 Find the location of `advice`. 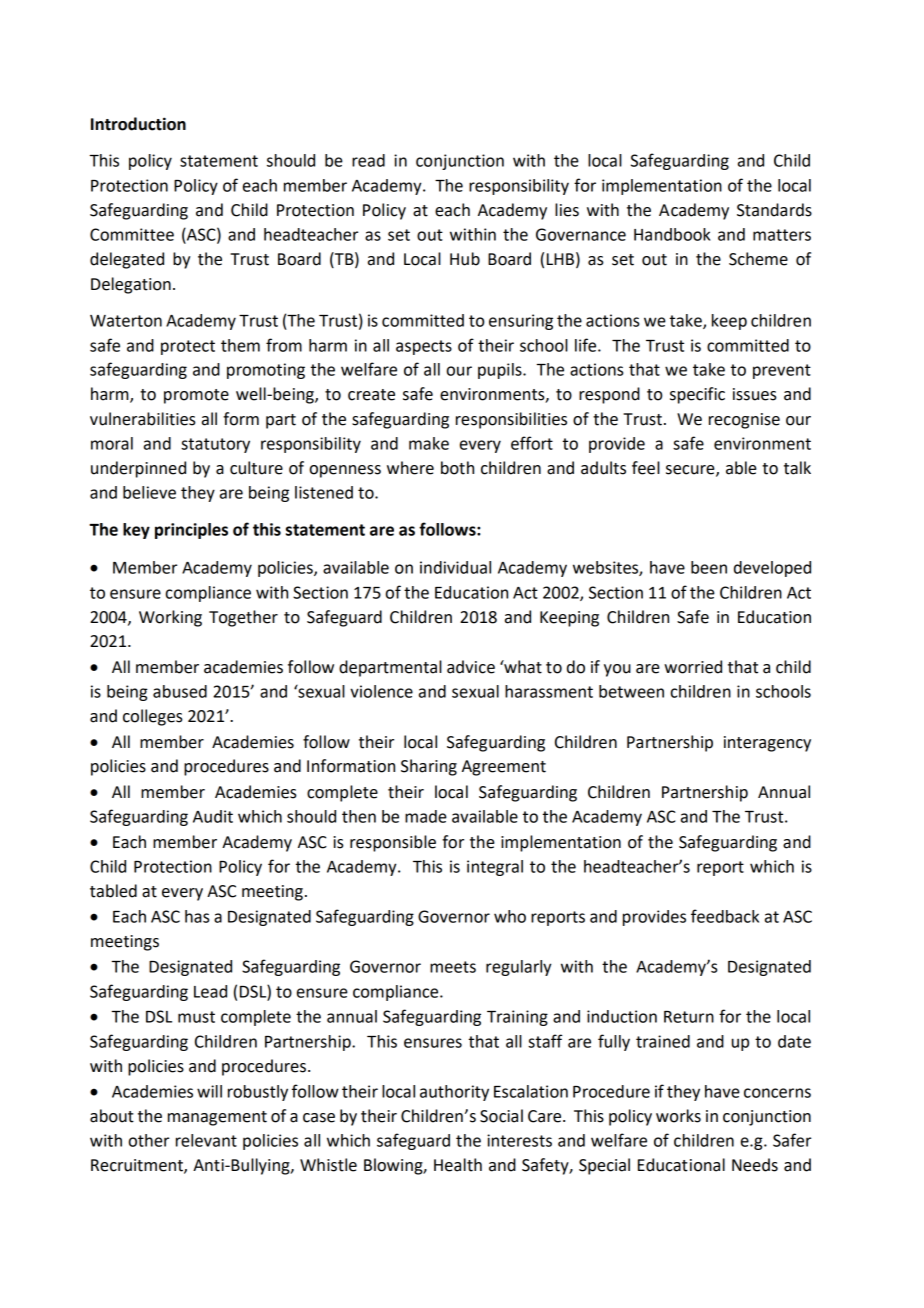

advice is located at coordinates (471, 667).
